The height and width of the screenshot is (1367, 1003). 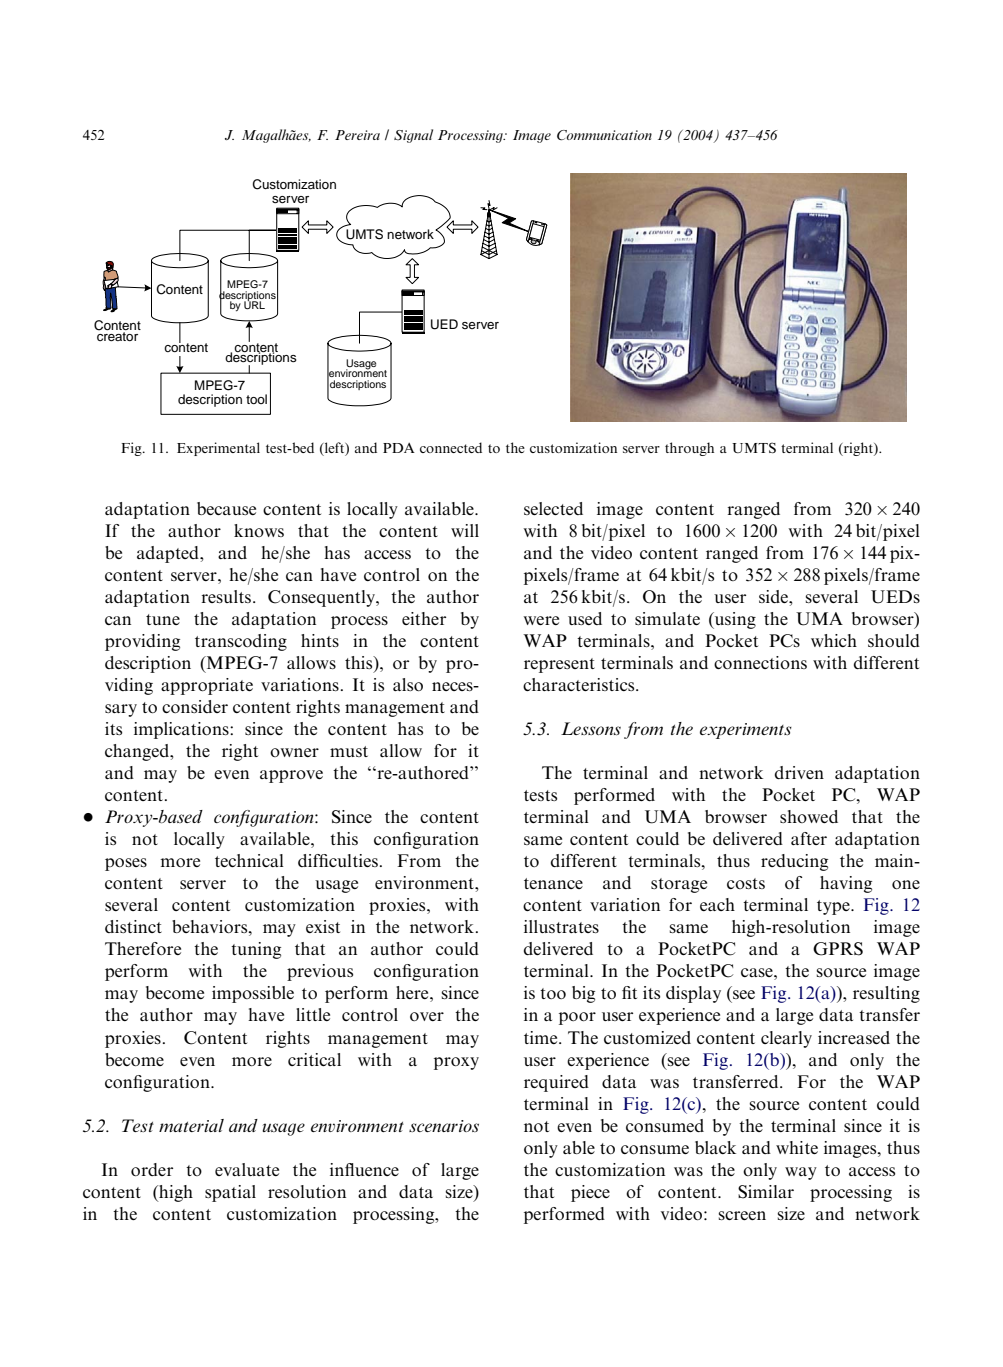 I want to click on Pereira, so click(x=357, y=135).
